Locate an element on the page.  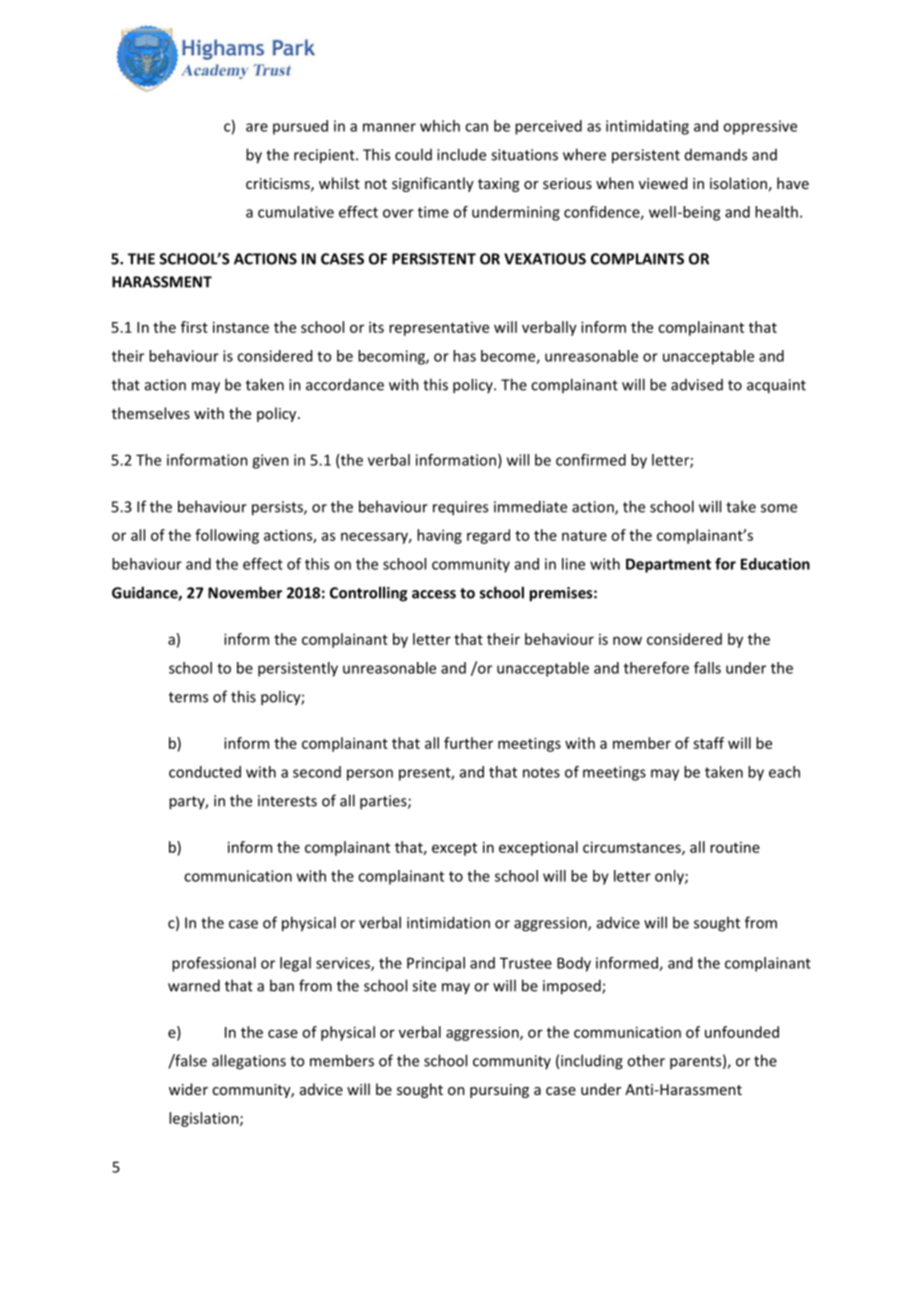
access is located at coordinates (434, 594).
